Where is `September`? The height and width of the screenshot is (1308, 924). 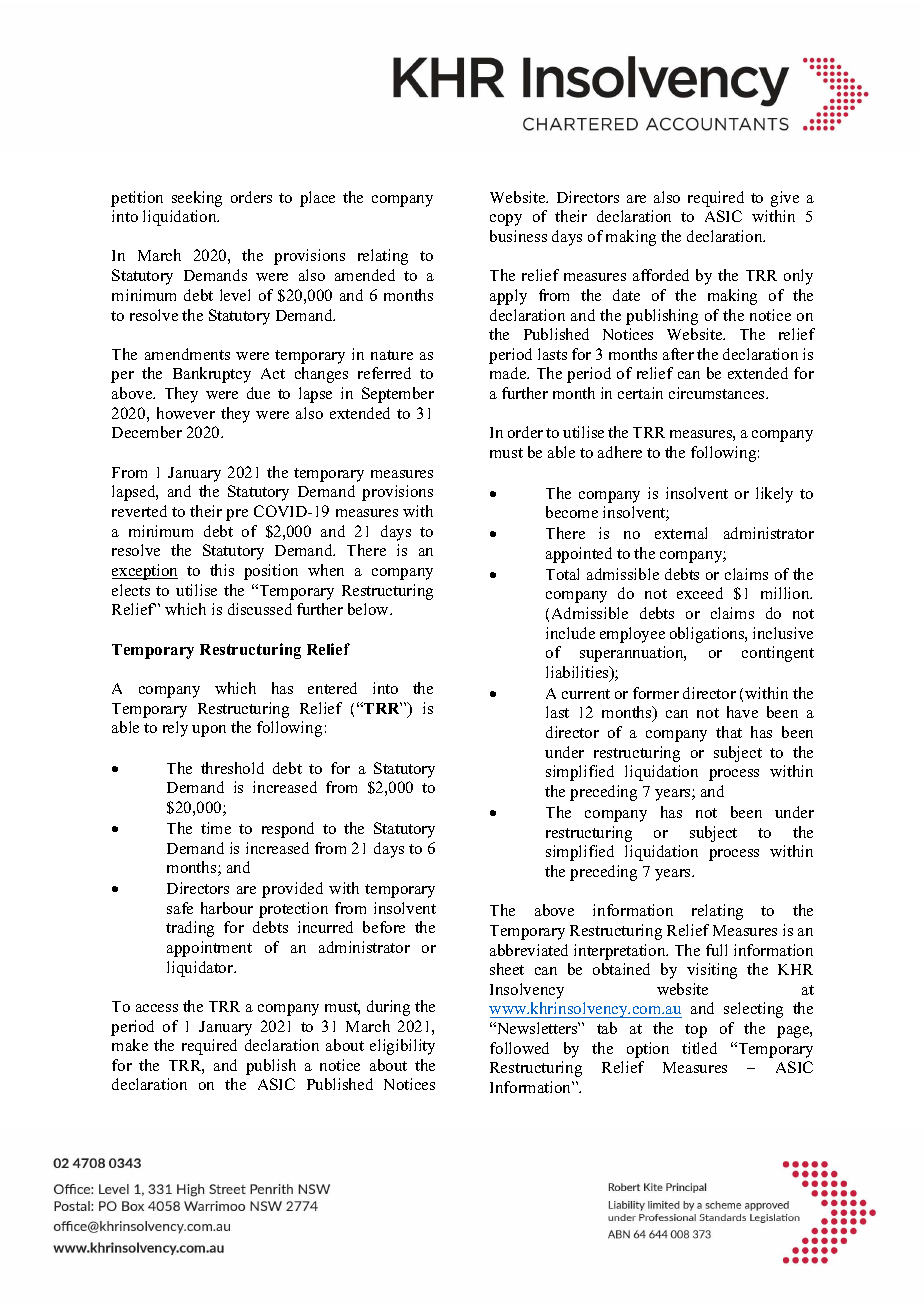 September is located at coordinates (398, 395).
